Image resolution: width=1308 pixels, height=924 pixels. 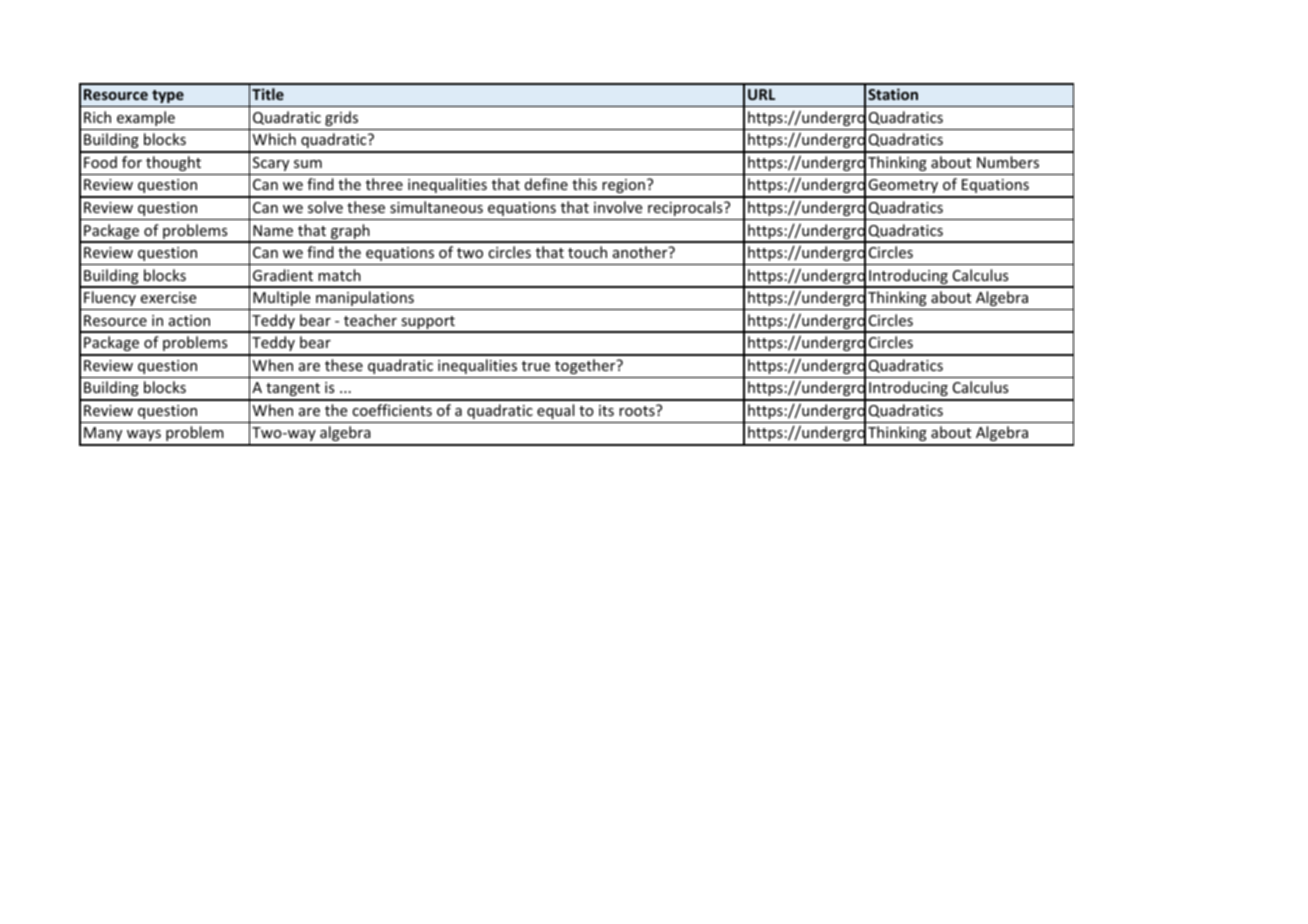 What do you see at coordinates (132, 162) in the document?
I see `for` at bounding box center [132, 162].
